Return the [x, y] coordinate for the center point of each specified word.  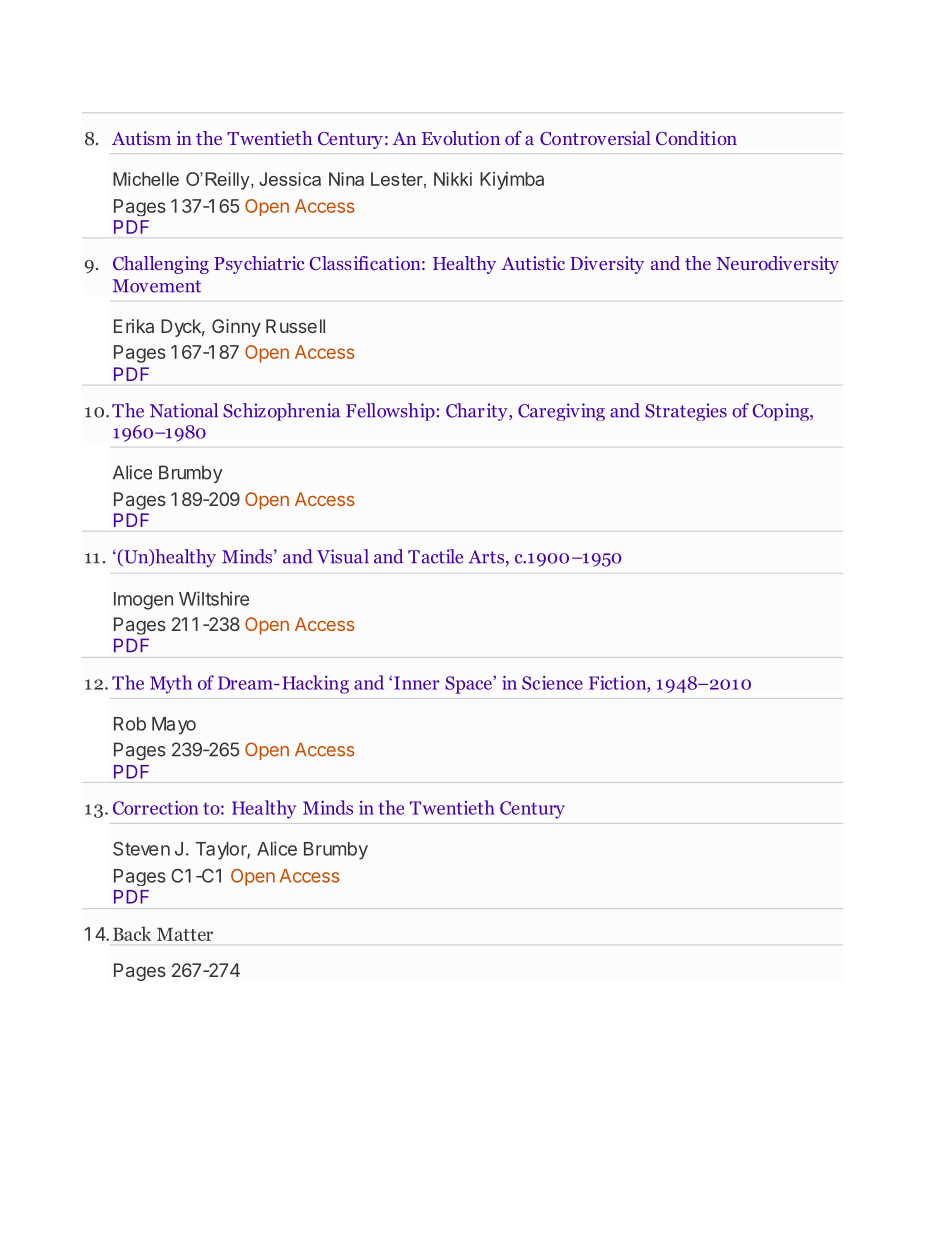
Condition [696, 138]
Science [552, 683]
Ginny [236, 328]
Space [469, 685]
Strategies [686, 412]
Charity [478, 412]
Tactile [435, 556]
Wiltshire [214, 598]
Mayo [174, 726]
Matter [185, 934]
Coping [782, 412]
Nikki [453, 179]
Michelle [146, 179]
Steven [141, 849]
